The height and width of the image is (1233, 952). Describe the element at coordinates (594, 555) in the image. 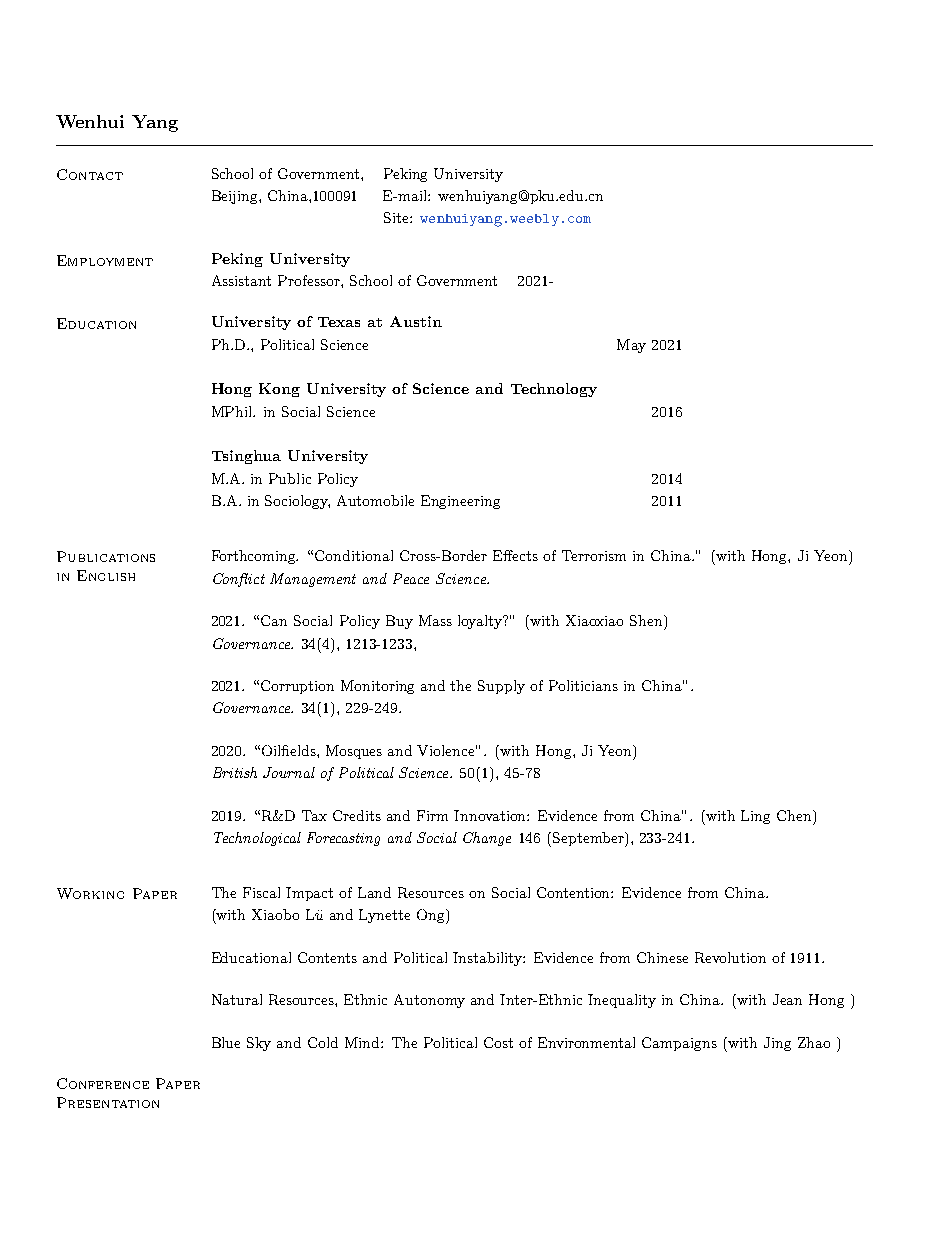

I see `Terrorism` at that location.
